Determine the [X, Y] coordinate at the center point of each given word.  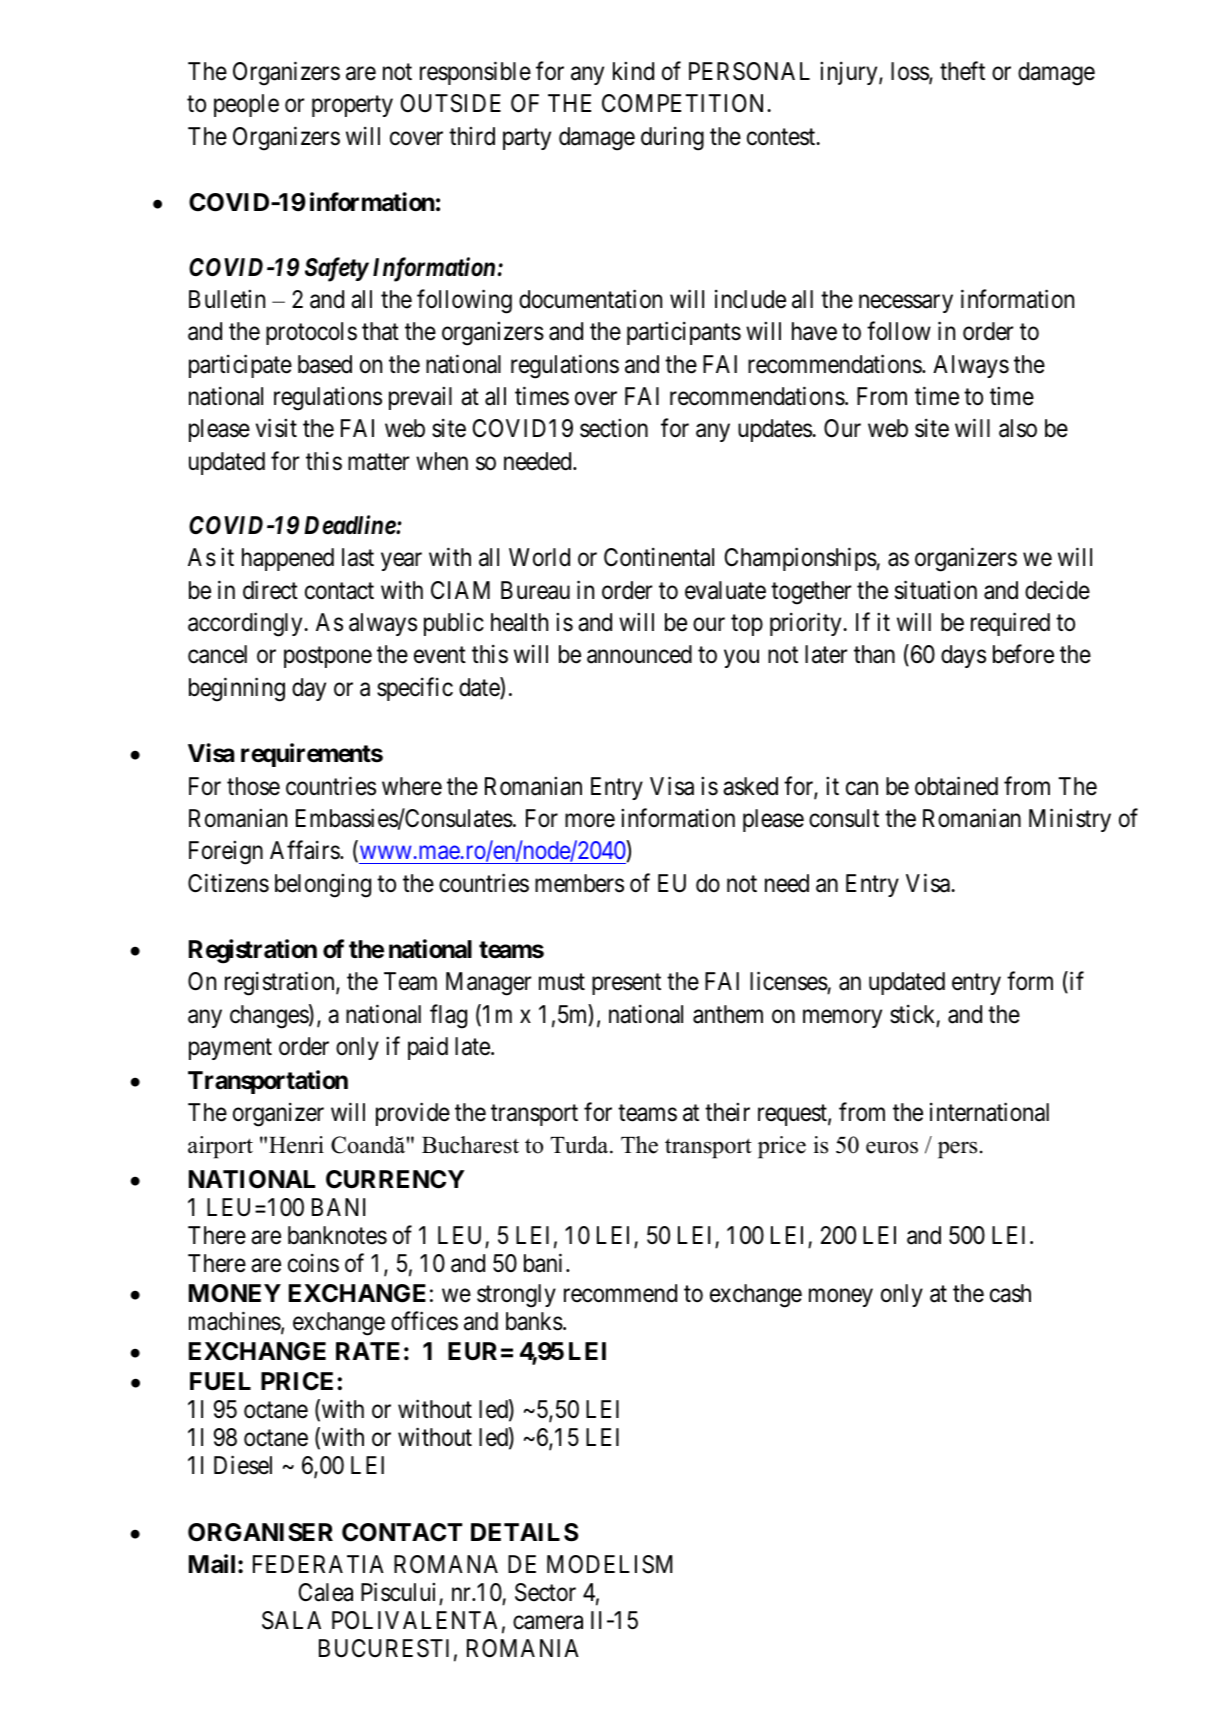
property [352, 106]
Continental [659, 557]
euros [892, 1147]
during [672, 138]
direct [270, 590]
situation [936, 590]
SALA [291, 1620]
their [727, 1112]
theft [962, 71]
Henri [296, 1145]
